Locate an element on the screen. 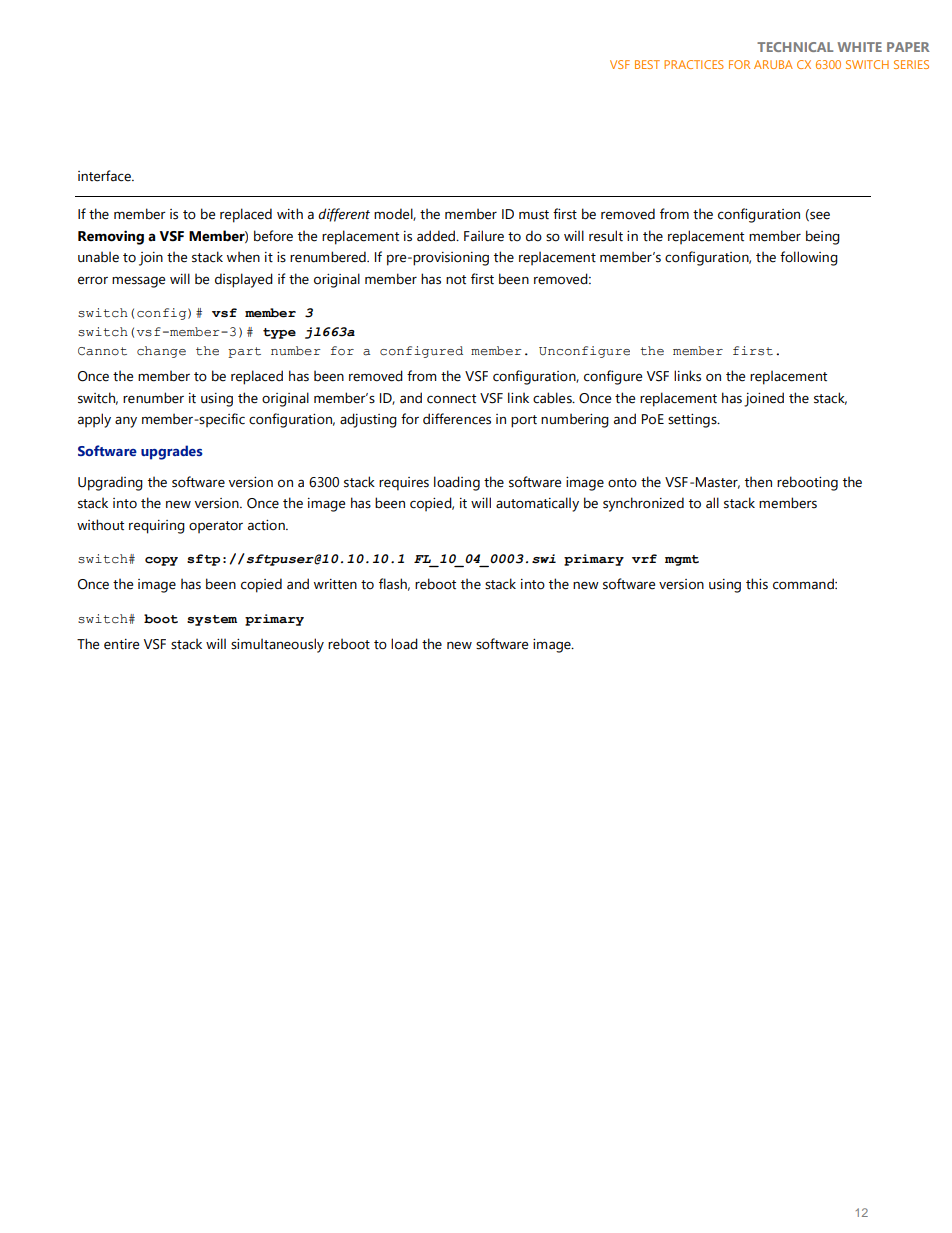 This screenshot has width=952, height=1233. before is located at coordinates (273, 236).
